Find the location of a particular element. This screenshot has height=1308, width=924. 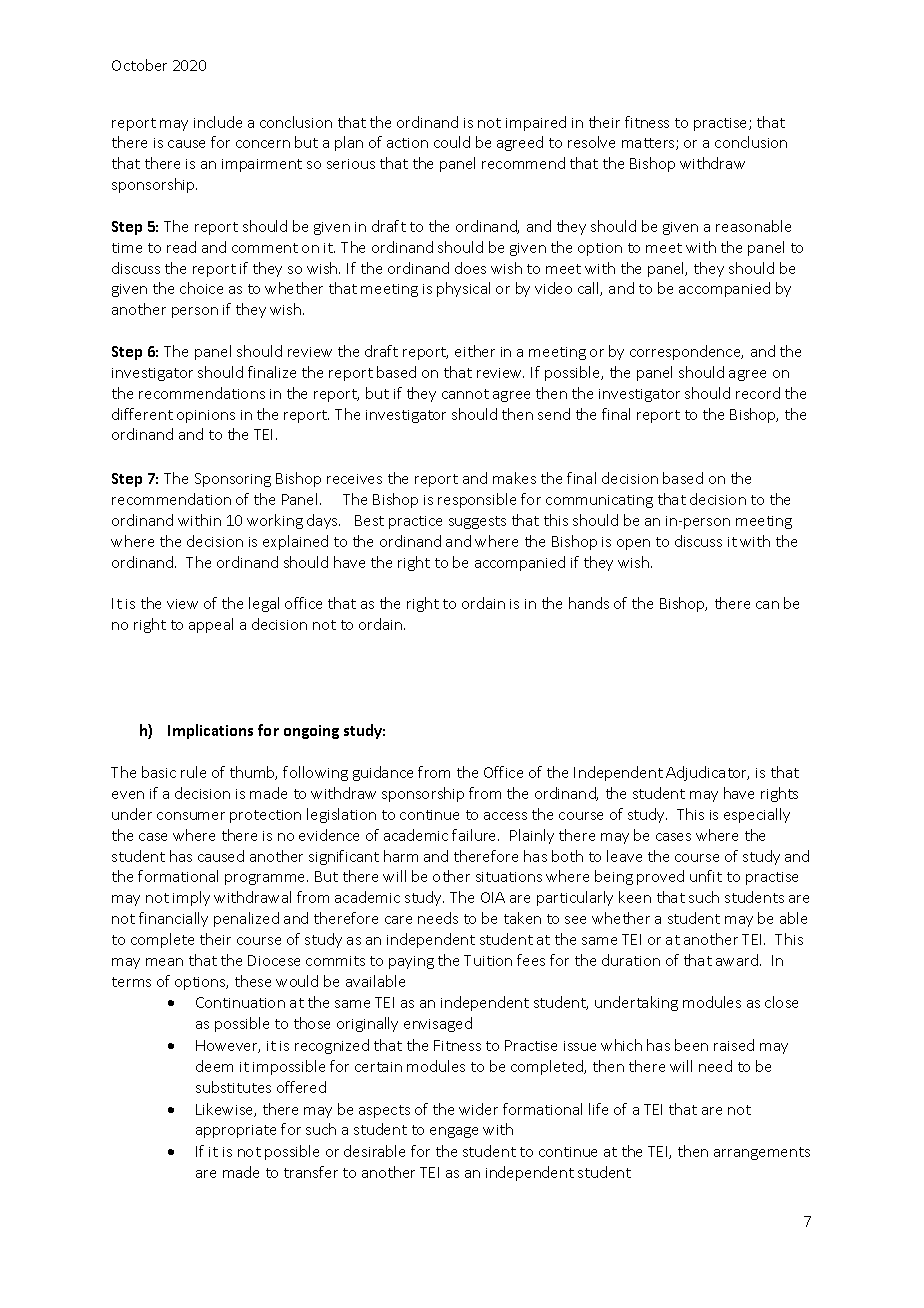

failure is located at coordinates (475, 835).
